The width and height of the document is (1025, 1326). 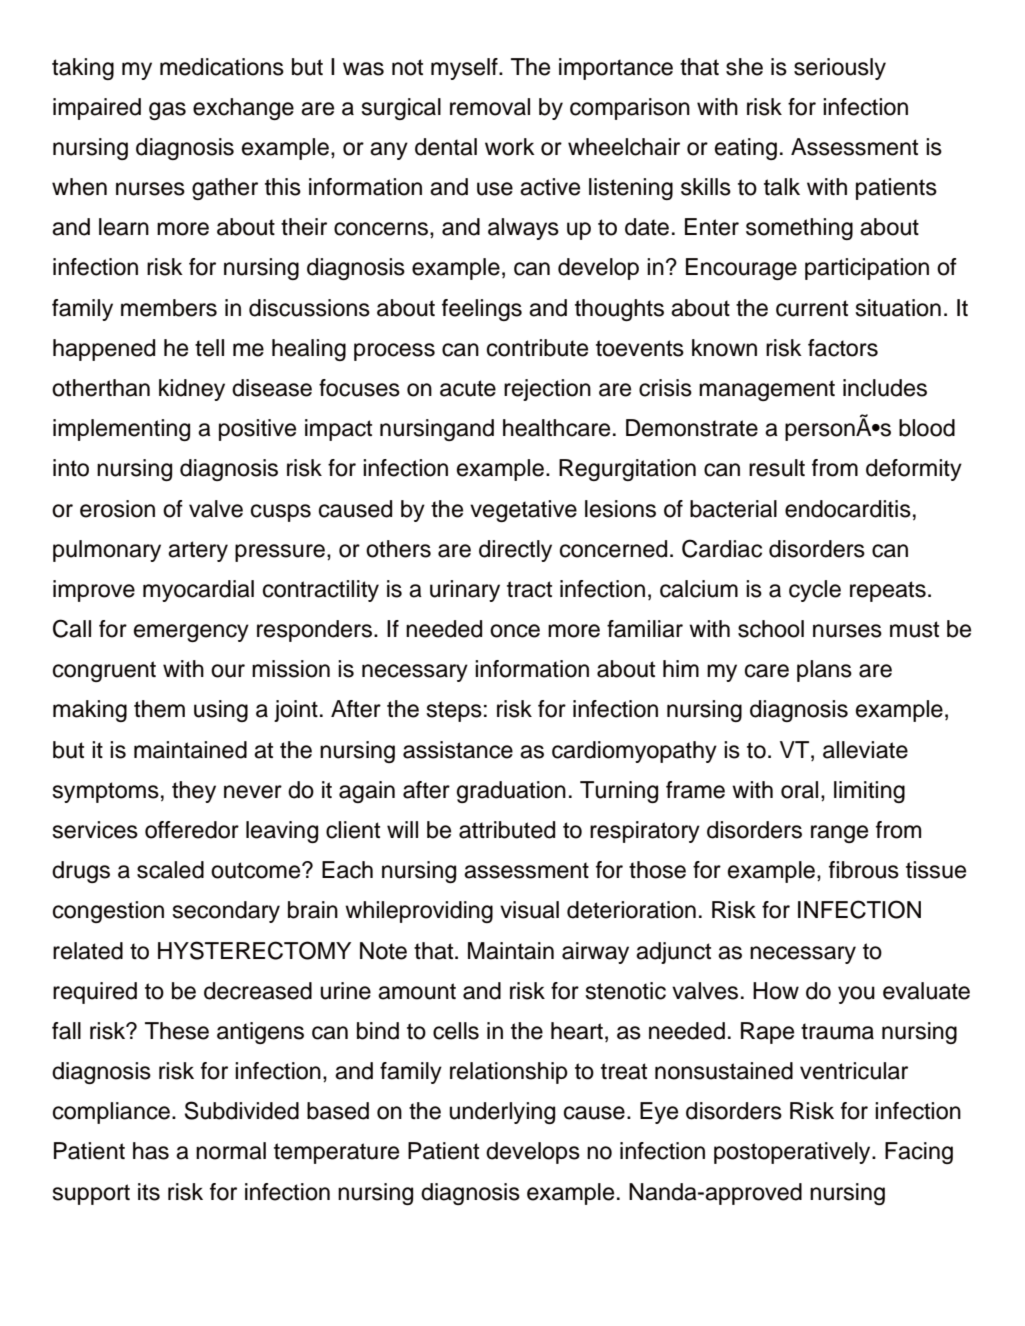 I want to click on has, so click(x=151, y=1151).
